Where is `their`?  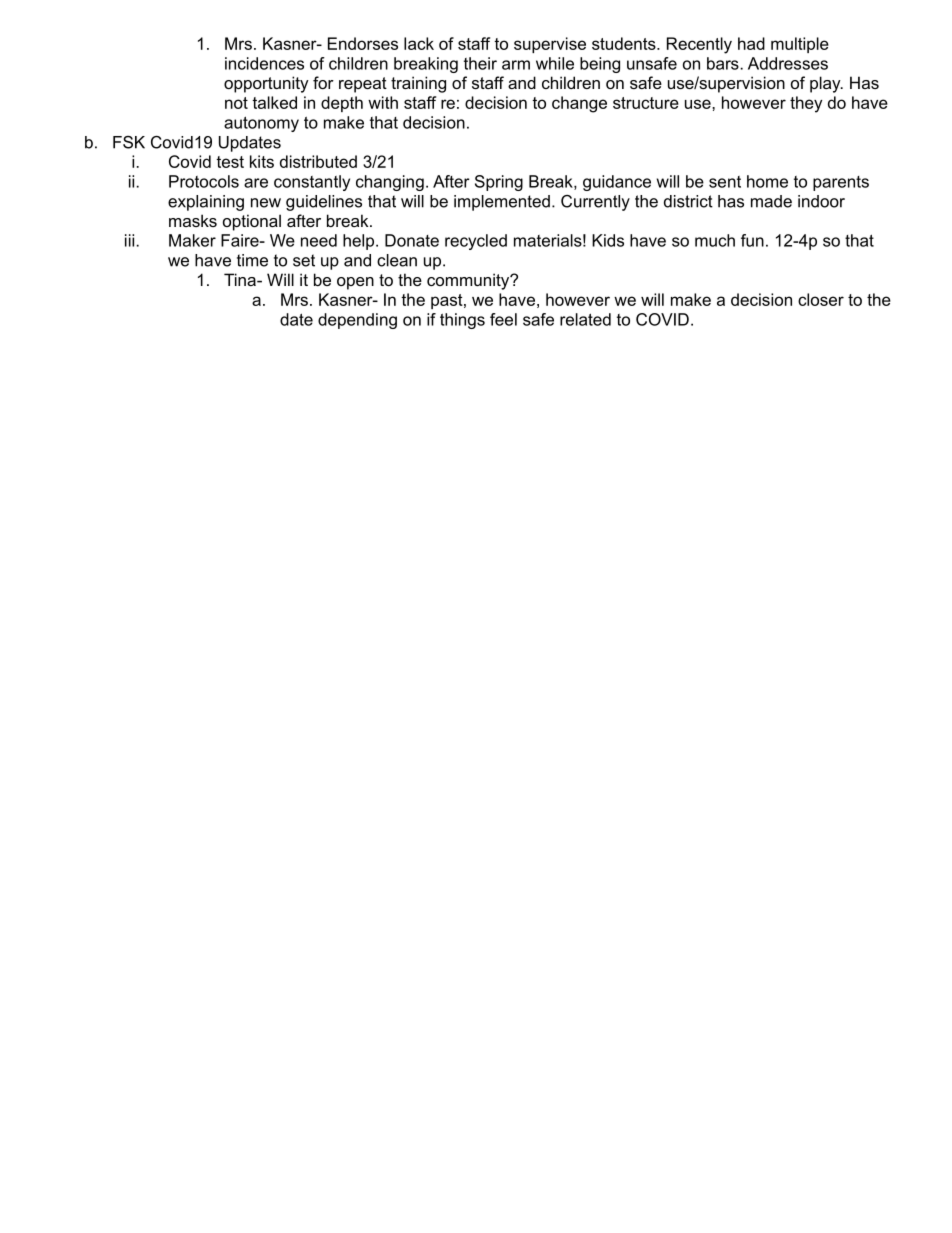 their is located at coordinates (480, 63).
